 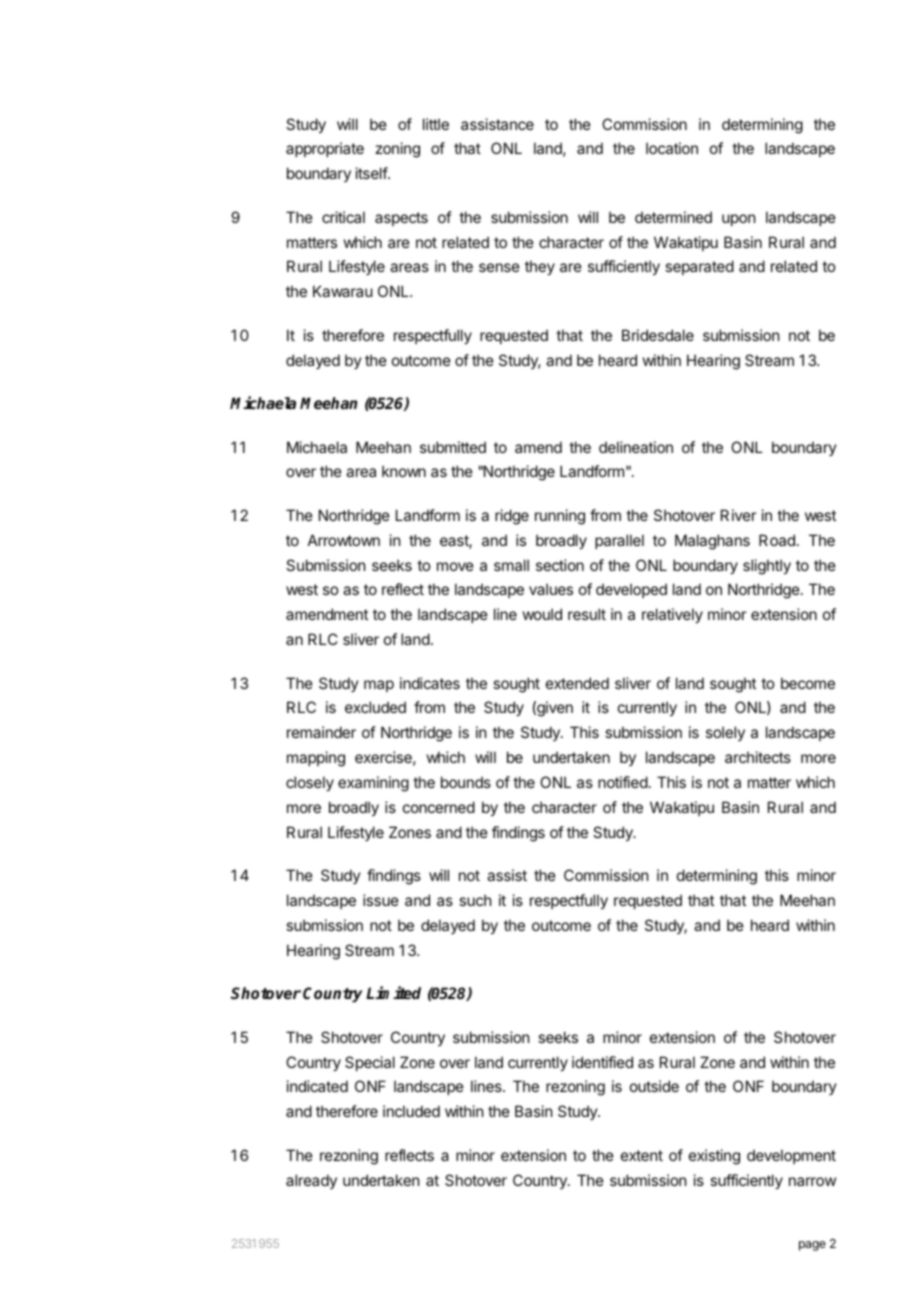 What do you see at coordinates (311, 1181) in the document?
I see `already` at bounding box center [311, 1181].
